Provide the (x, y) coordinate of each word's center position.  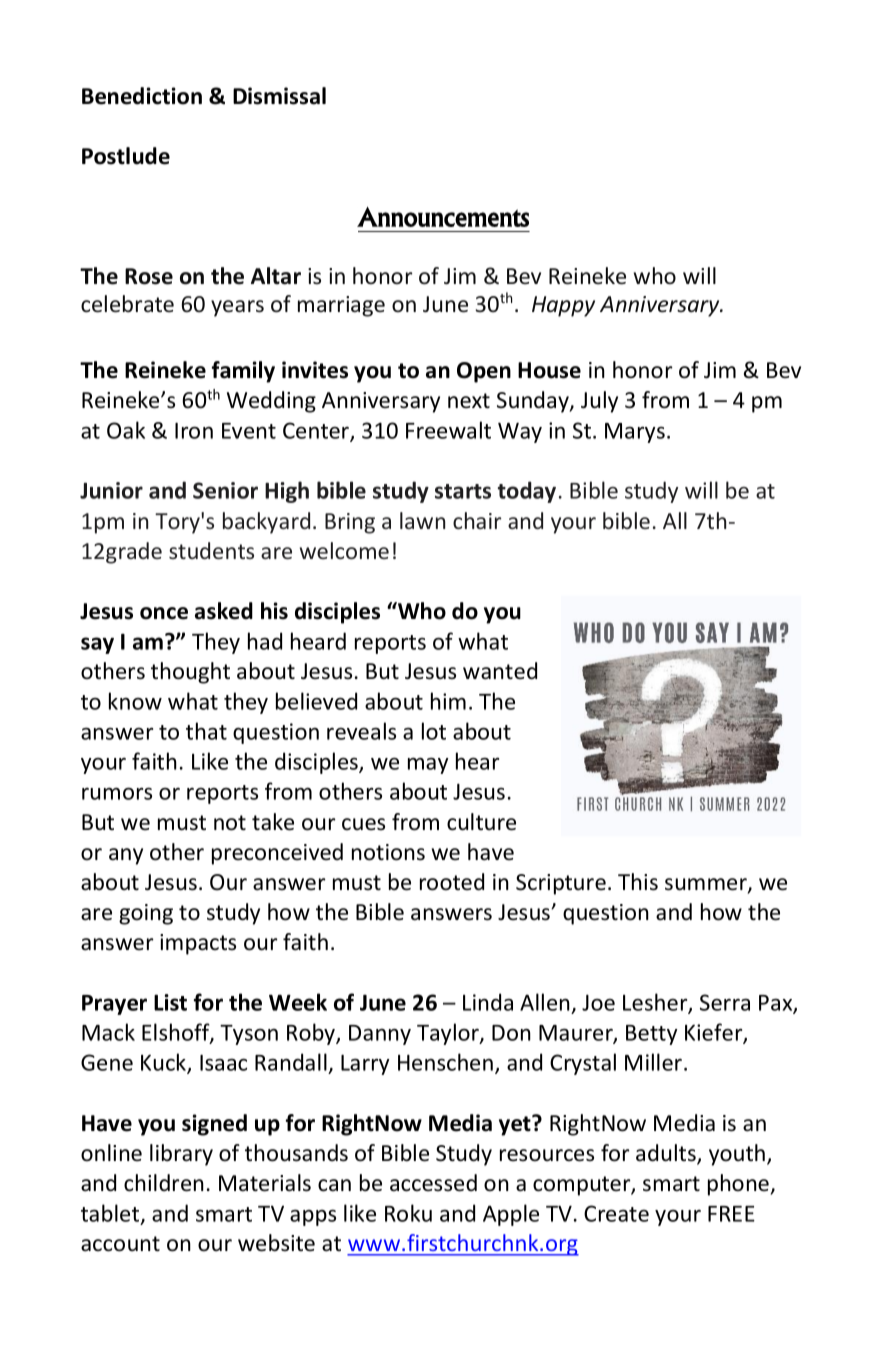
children (164, 1183)
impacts (198, 944)
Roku (408, 1213)
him (448, 701)
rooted (452, 882)
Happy (563, 306)
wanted (500, 671)
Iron (194, 430)
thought (190, 673)
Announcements (443, 217)
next (469, 401)
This (638, 882)
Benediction (142, 96)
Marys (635, 433)
